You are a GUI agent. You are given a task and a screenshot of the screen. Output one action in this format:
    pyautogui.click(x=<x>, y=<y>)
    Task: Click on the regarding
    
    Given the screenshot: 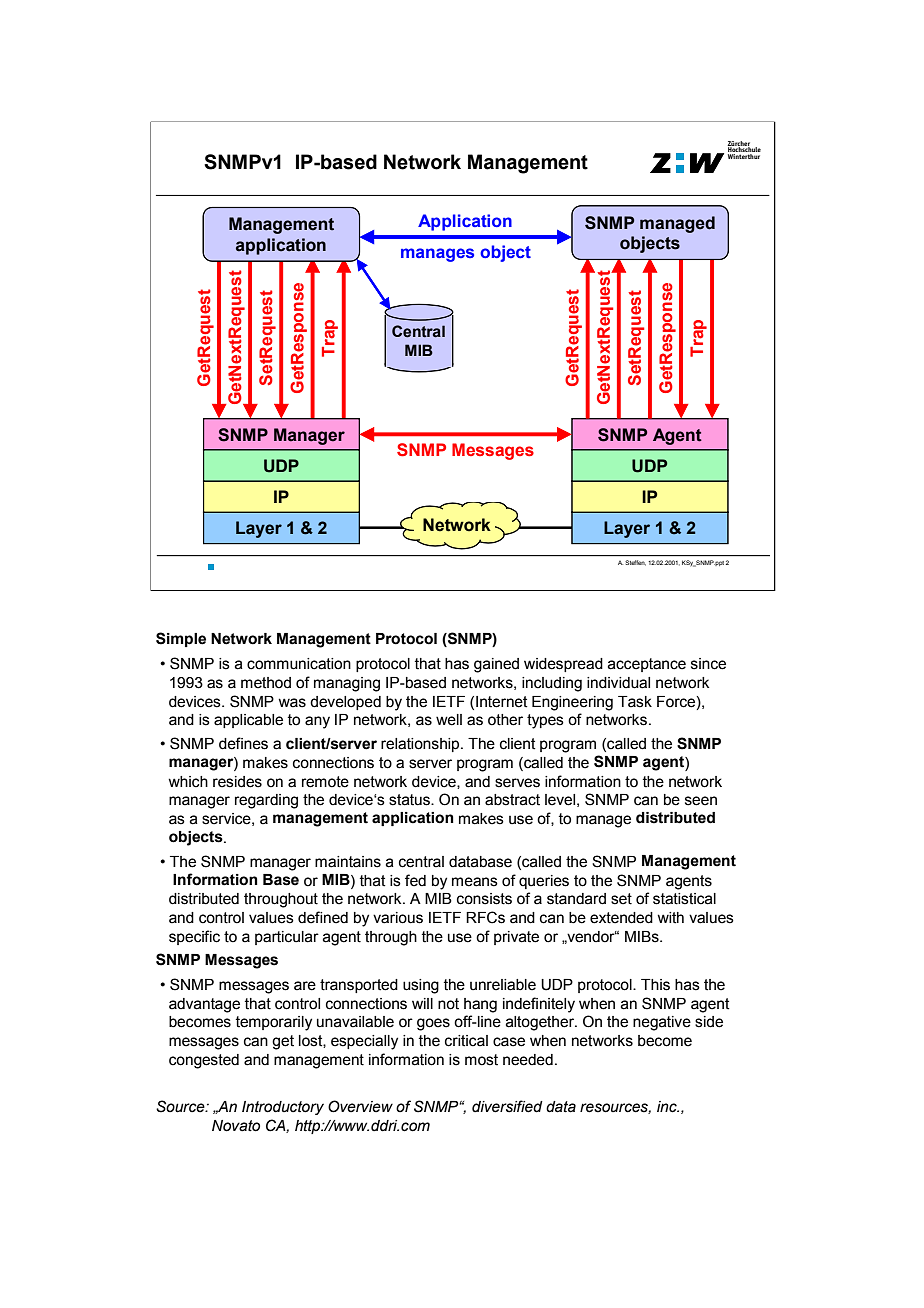 What is the action you would take?
    pyautogui.click(x=266, y=801)
